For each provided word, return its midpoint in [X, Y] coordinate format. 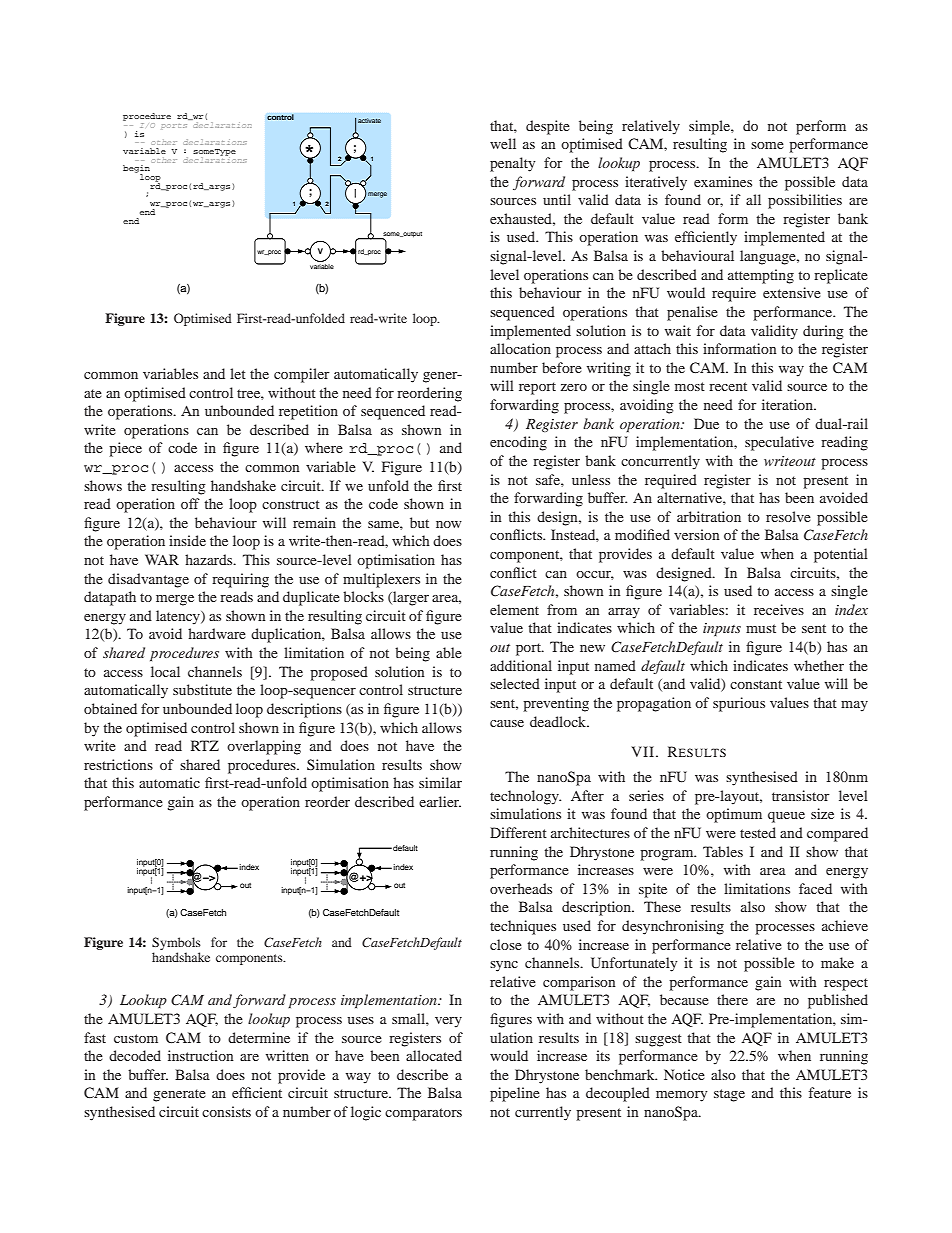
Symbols [176, 943]
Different [518, 832]
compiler [302, 375]
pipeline [515, 1094]
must [761, 628]
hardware [217, 633]
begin [136, 170]
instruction [200, 1055]
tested [758, 832]
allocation [520, 348]
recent [728, 386]
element [514, 609]
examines [723, 181]
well [503, 143]
